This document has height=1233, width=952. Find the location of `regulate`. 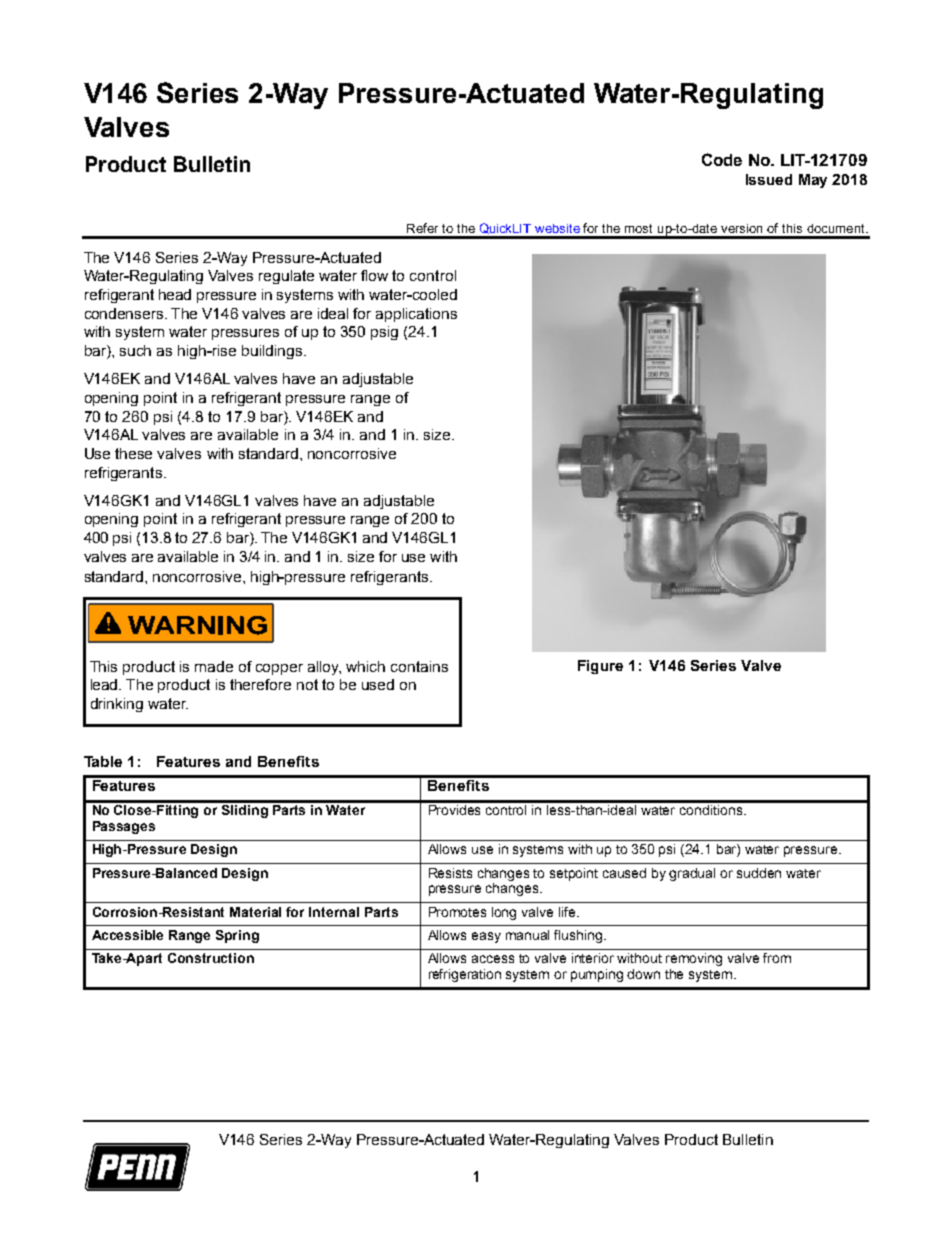

regulate is located at coordinates (286, 277).
